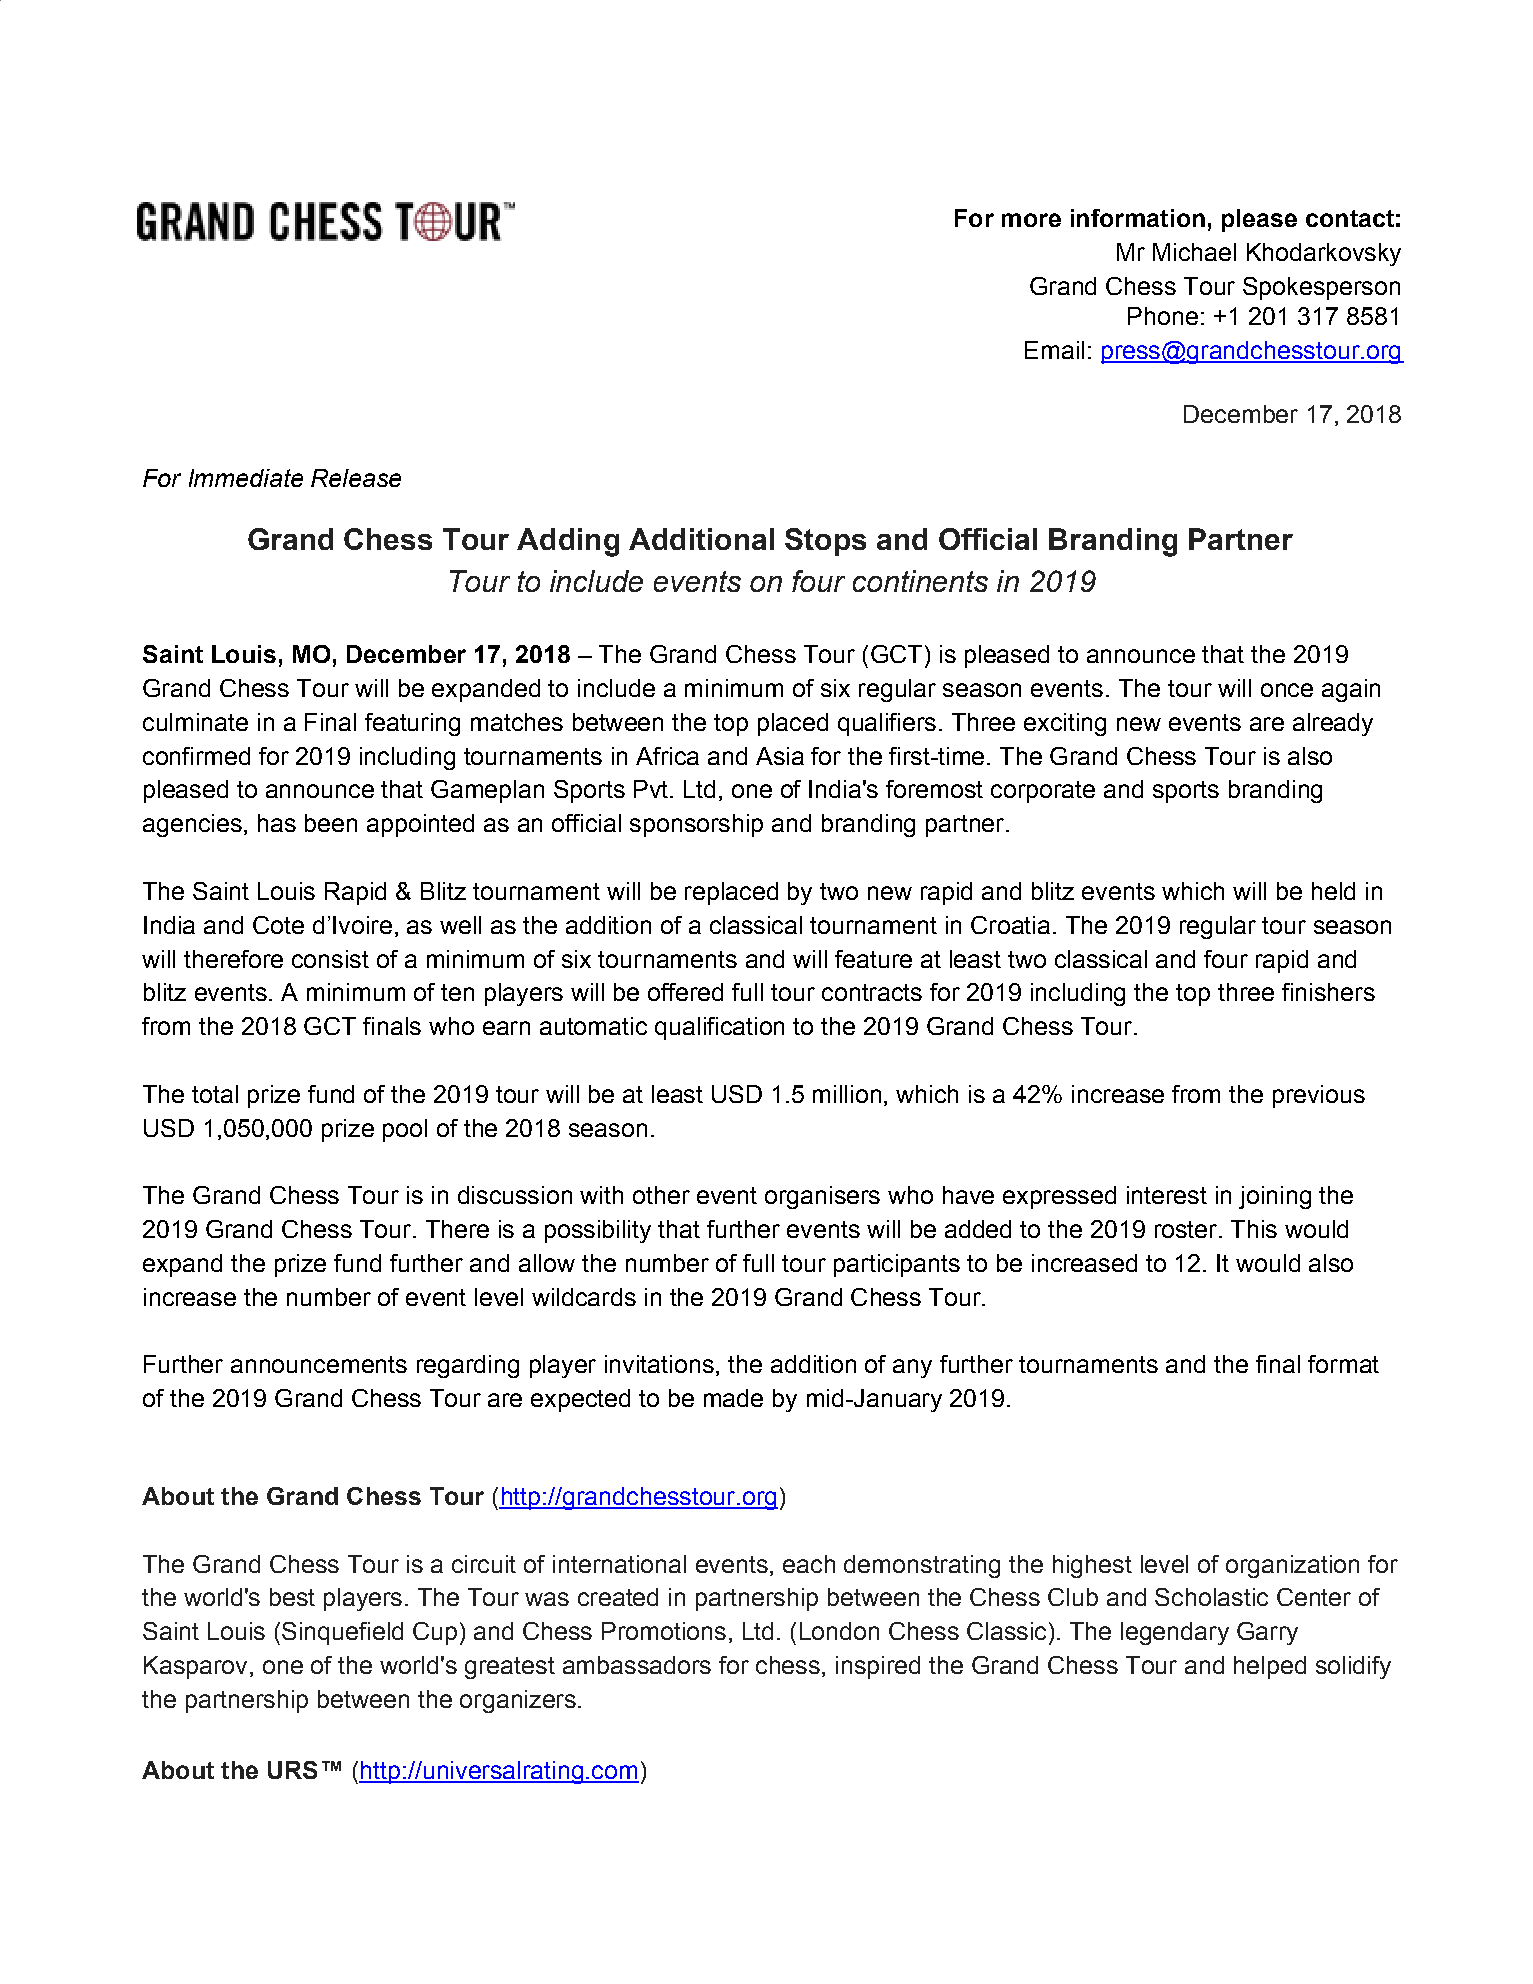  I want to click on featuring, so click(412, 724).
